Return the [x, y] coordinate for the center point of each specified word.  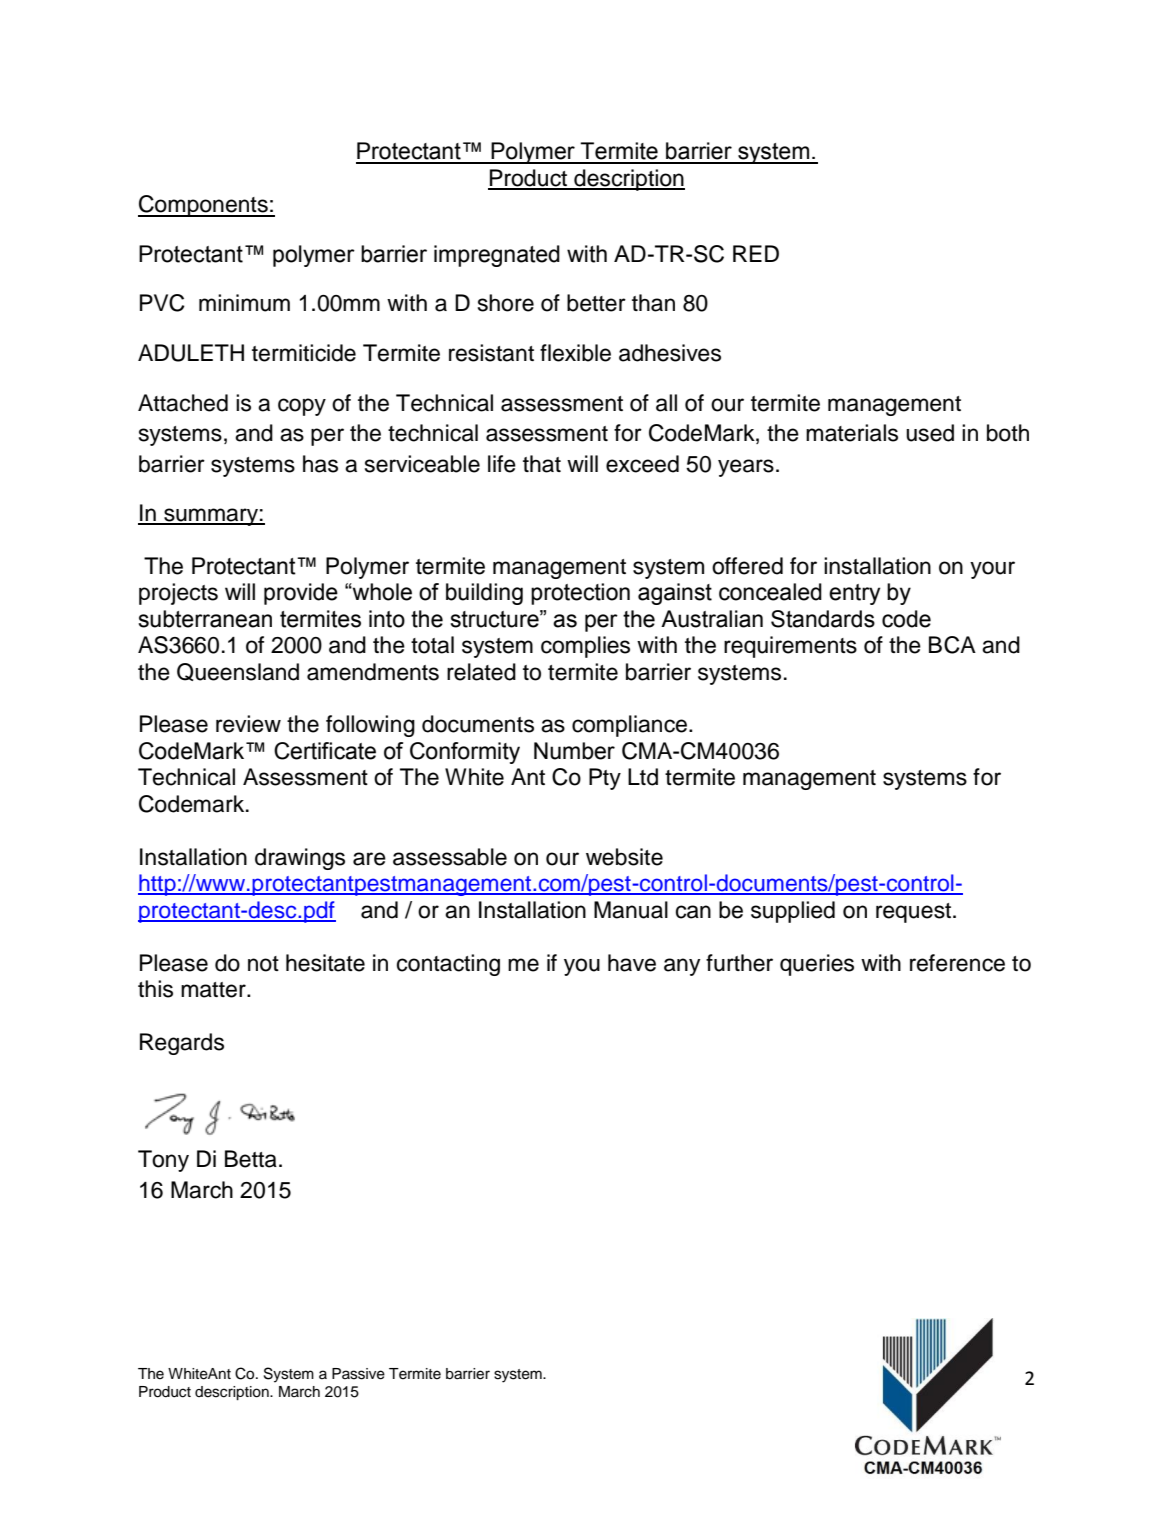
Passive [358, 1374]
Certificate [325, 751]
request [915, 913]
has [320, 464]
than [653, 303]
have [632, 963]
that [542, 464]
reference [957, 963]
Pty [605, 779]
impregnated [497, 256]
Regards [182, 1044]
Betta [251, 1159]
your [992, 570]
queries [817, 965]
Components [204, 206]
